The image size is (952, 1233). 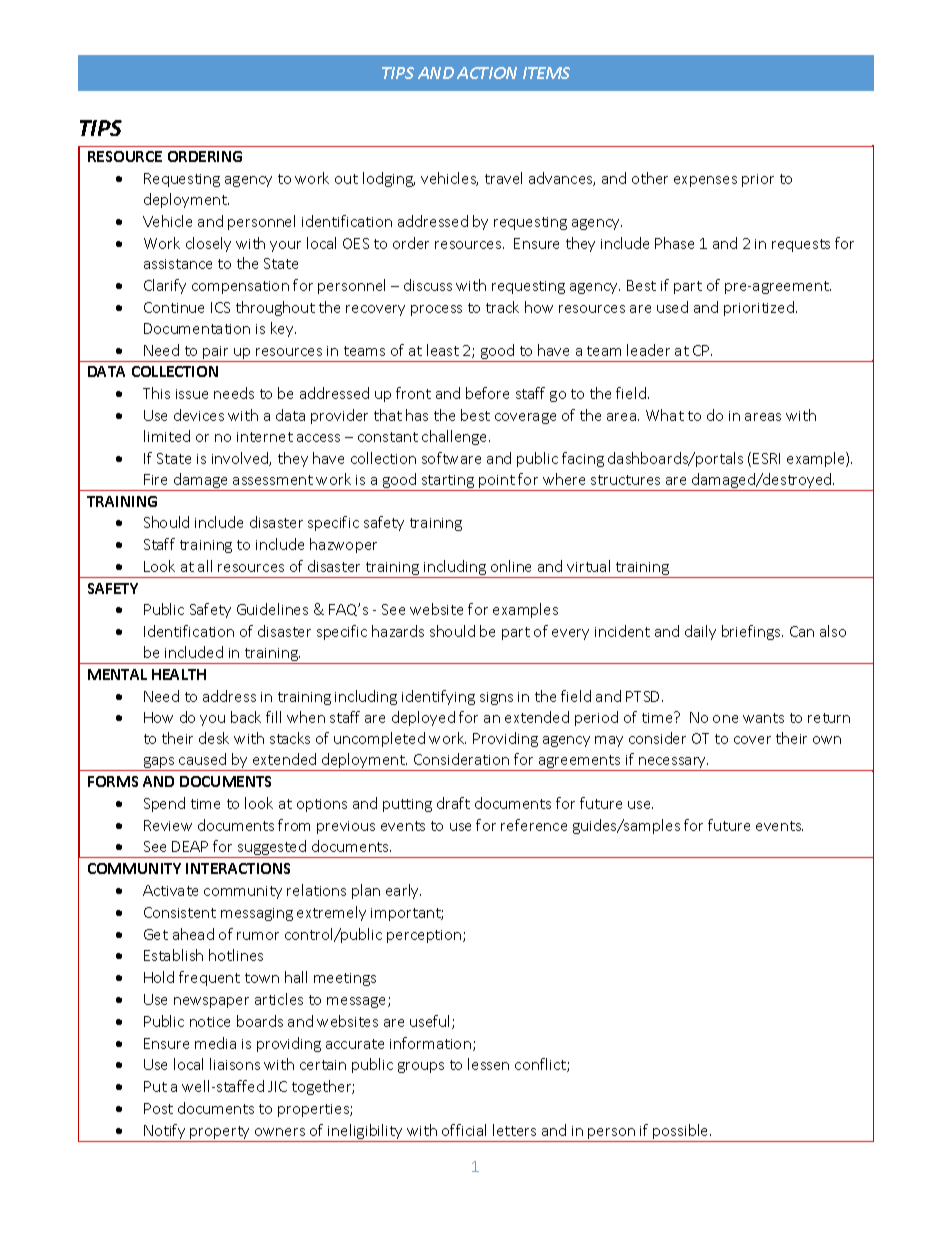 What do you see at coordinates (752, 632) in the page?
I see `briefings` at bounding box center [752, 632].
